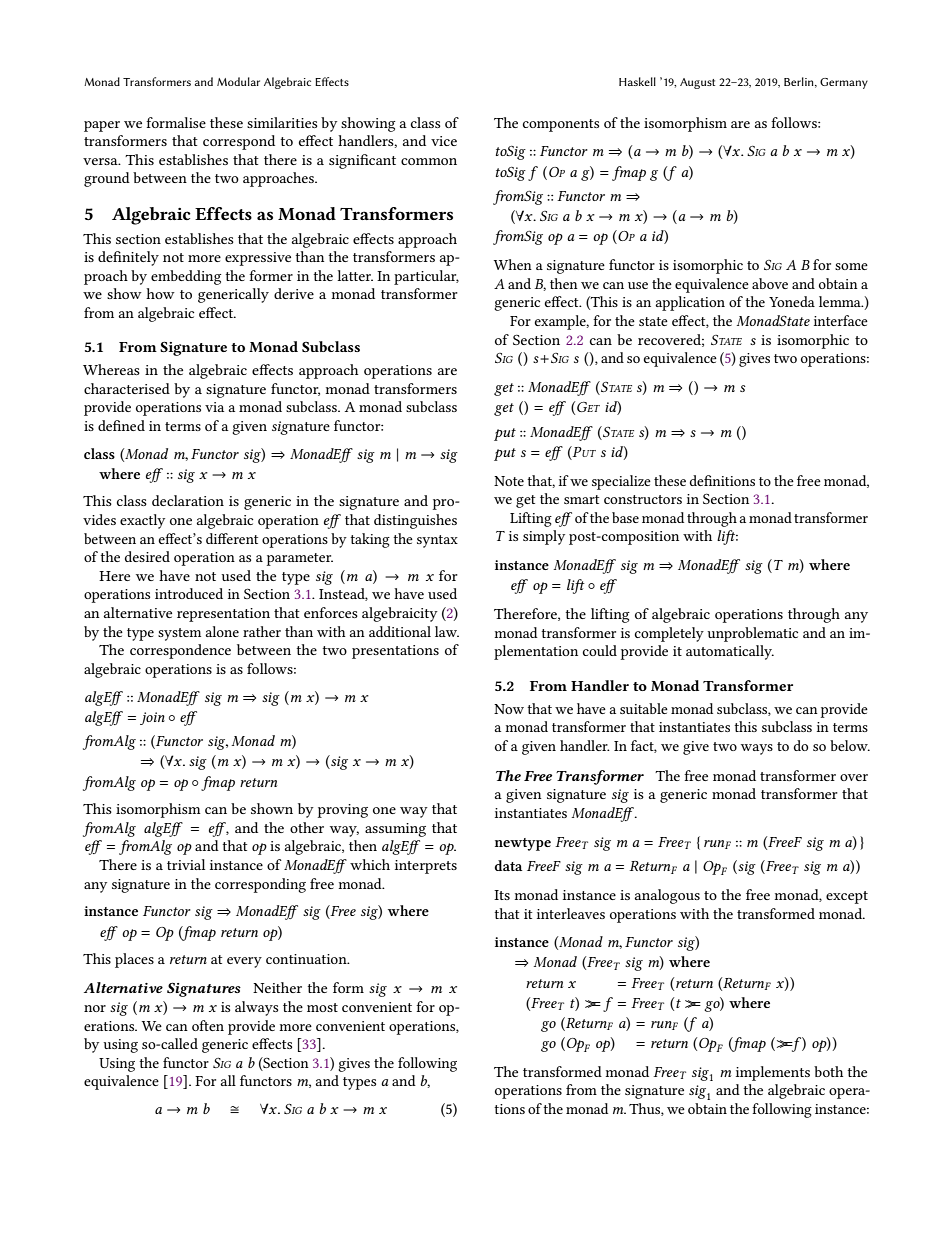  Describe the element at coordinates (426, 277) in the image. I see `particular` at that location.
